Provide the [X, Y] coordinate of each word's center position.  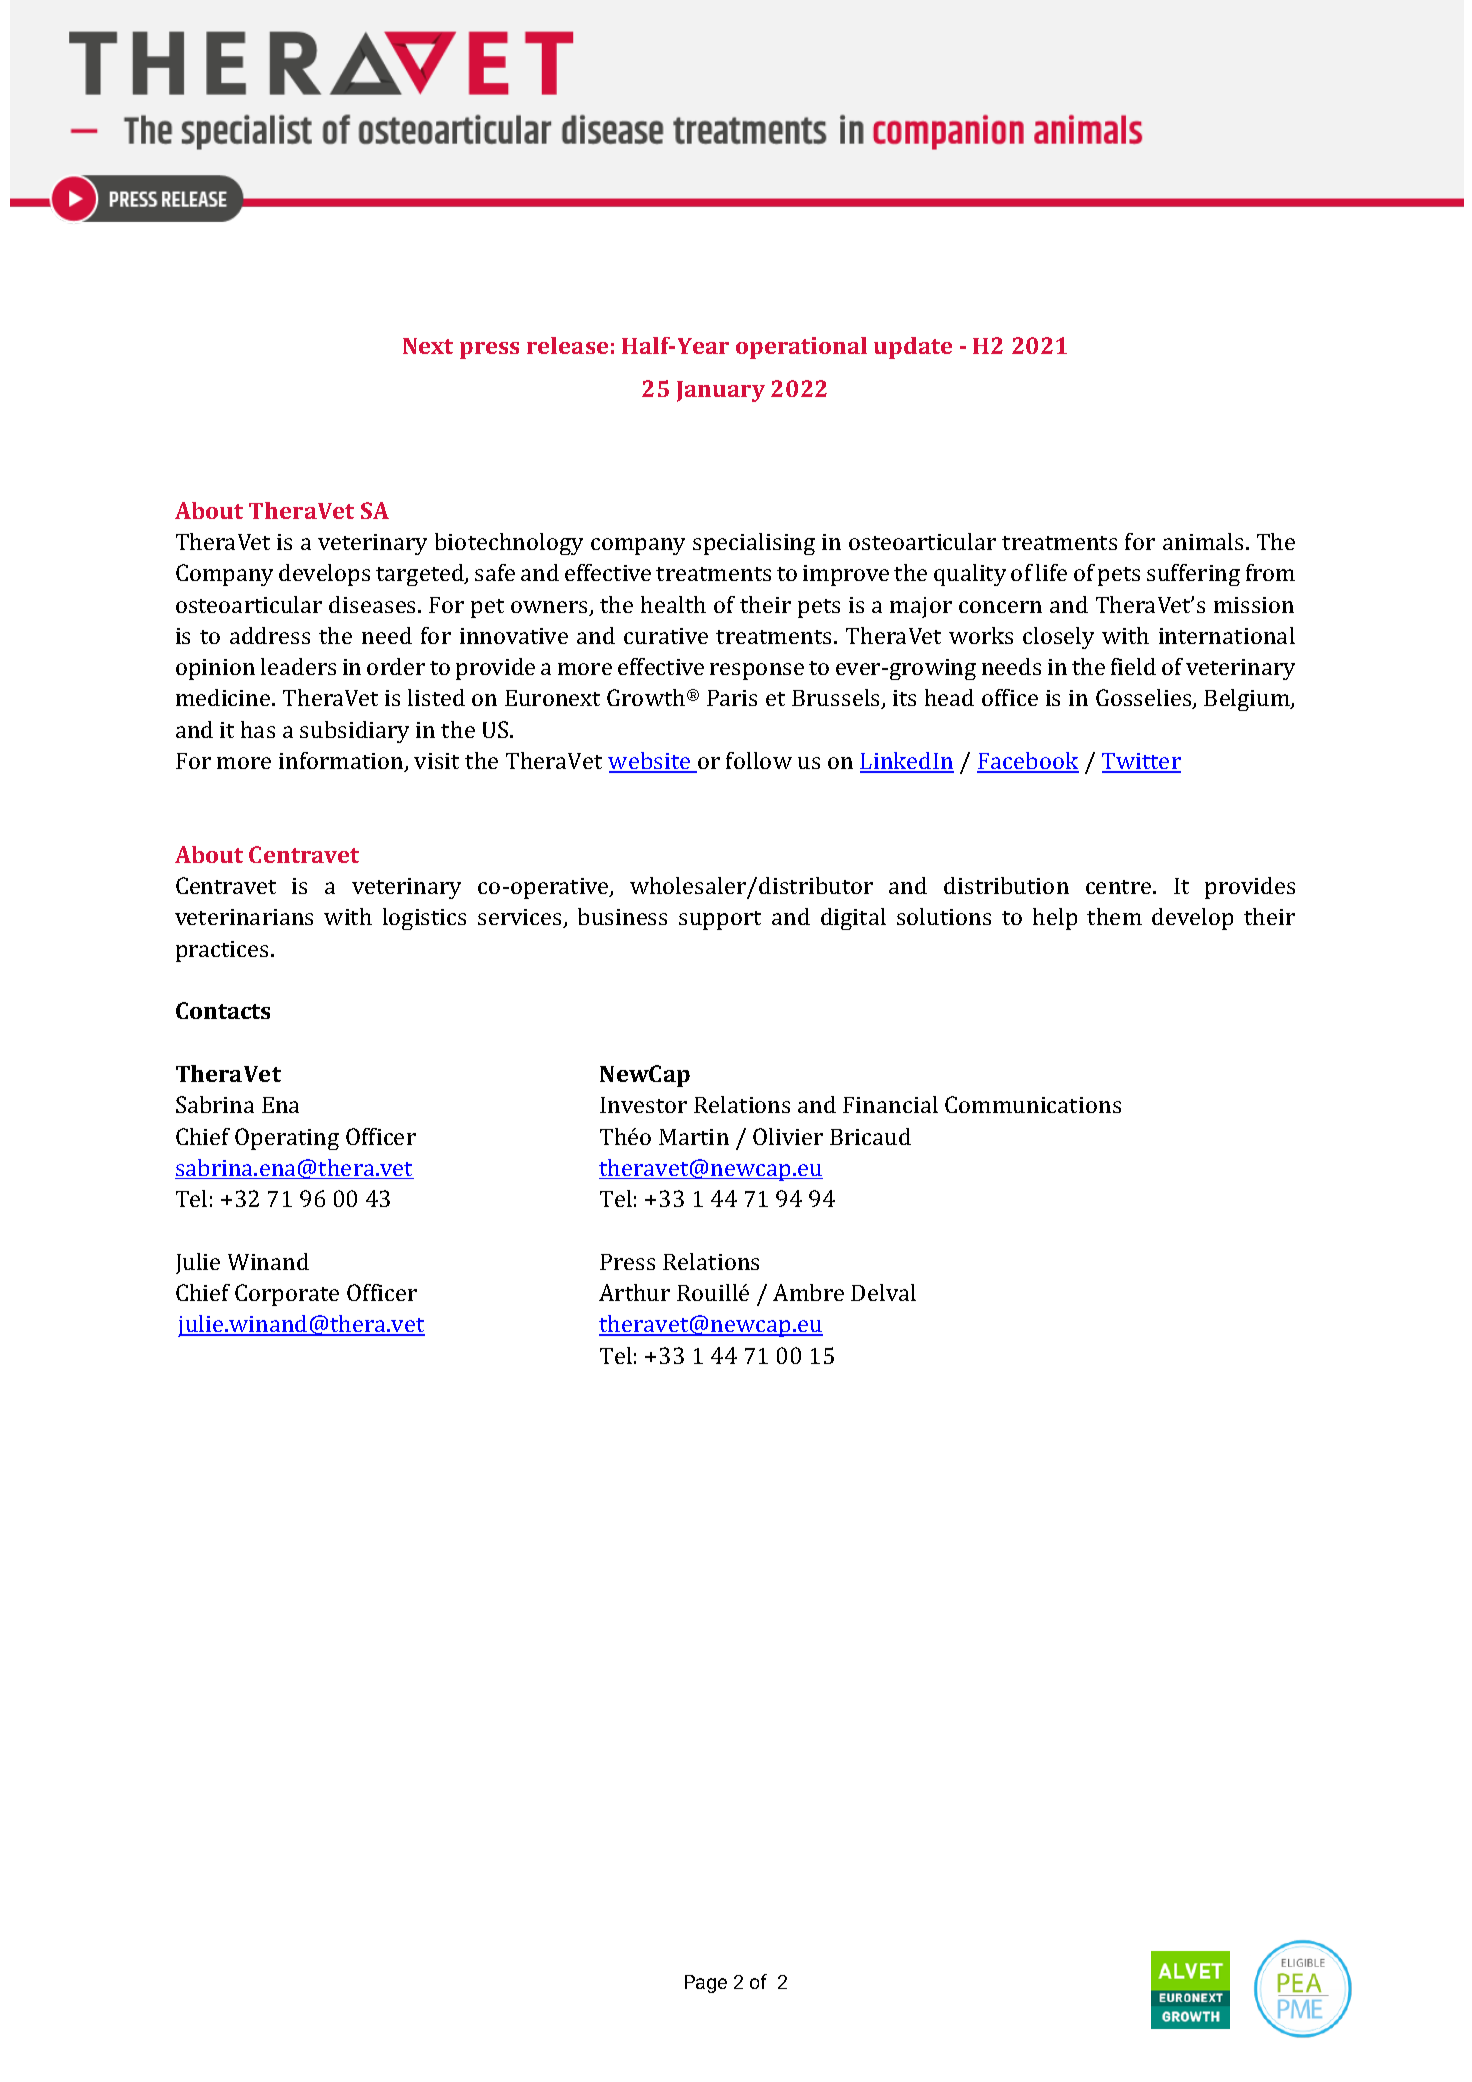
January [721, 391]
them [1114, 916]
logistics [424, 919]
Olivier [788, 1136]
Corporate [287, 1295]
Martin [694, 1137]
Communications [1033, 1104]
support [720, 920]
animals [1205, 541]
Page [706, 1984]
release [567, 345]
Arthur [634, 1292]
